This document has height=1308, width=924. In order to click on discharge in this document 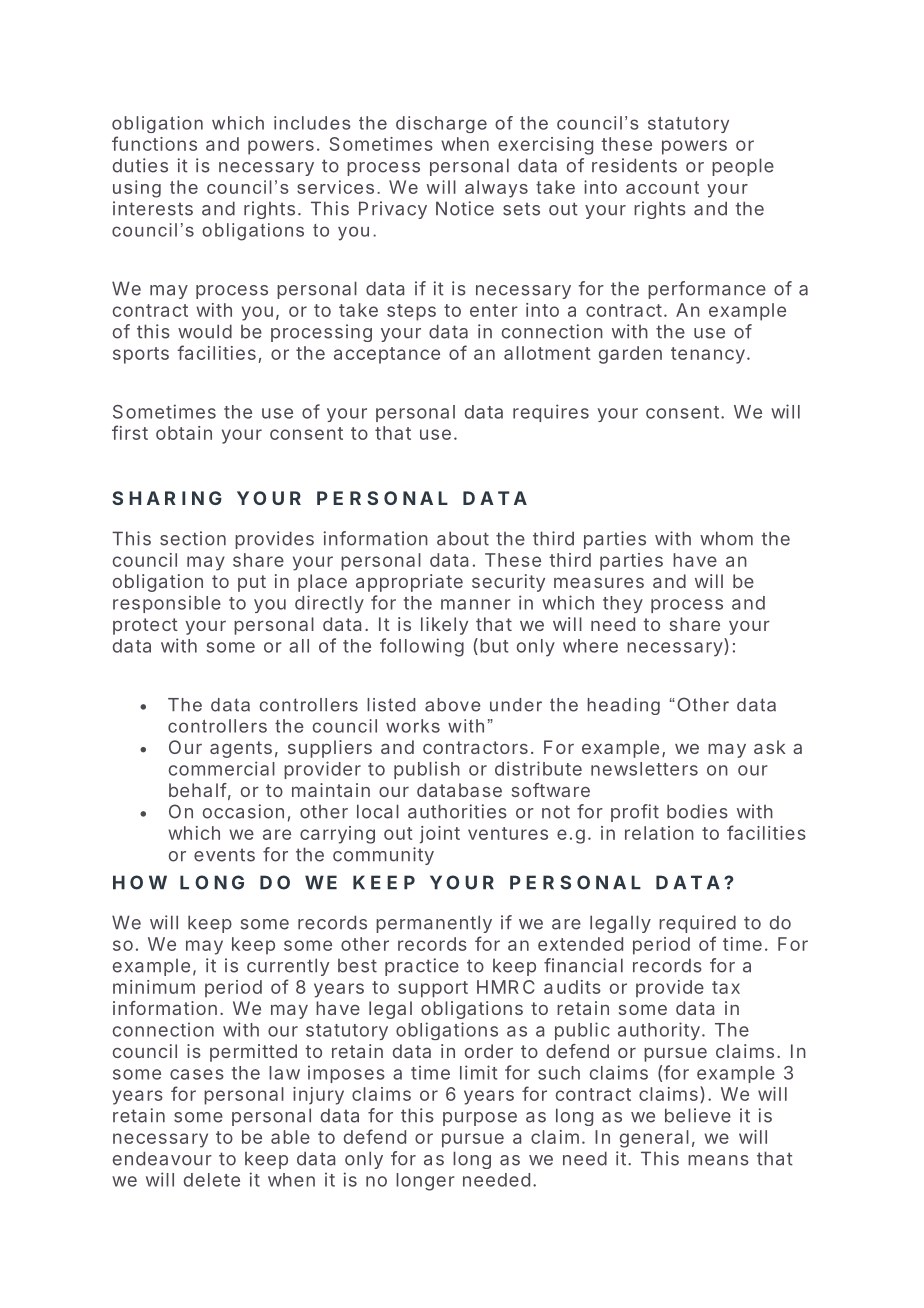, I will do `click(441, 124)`.
